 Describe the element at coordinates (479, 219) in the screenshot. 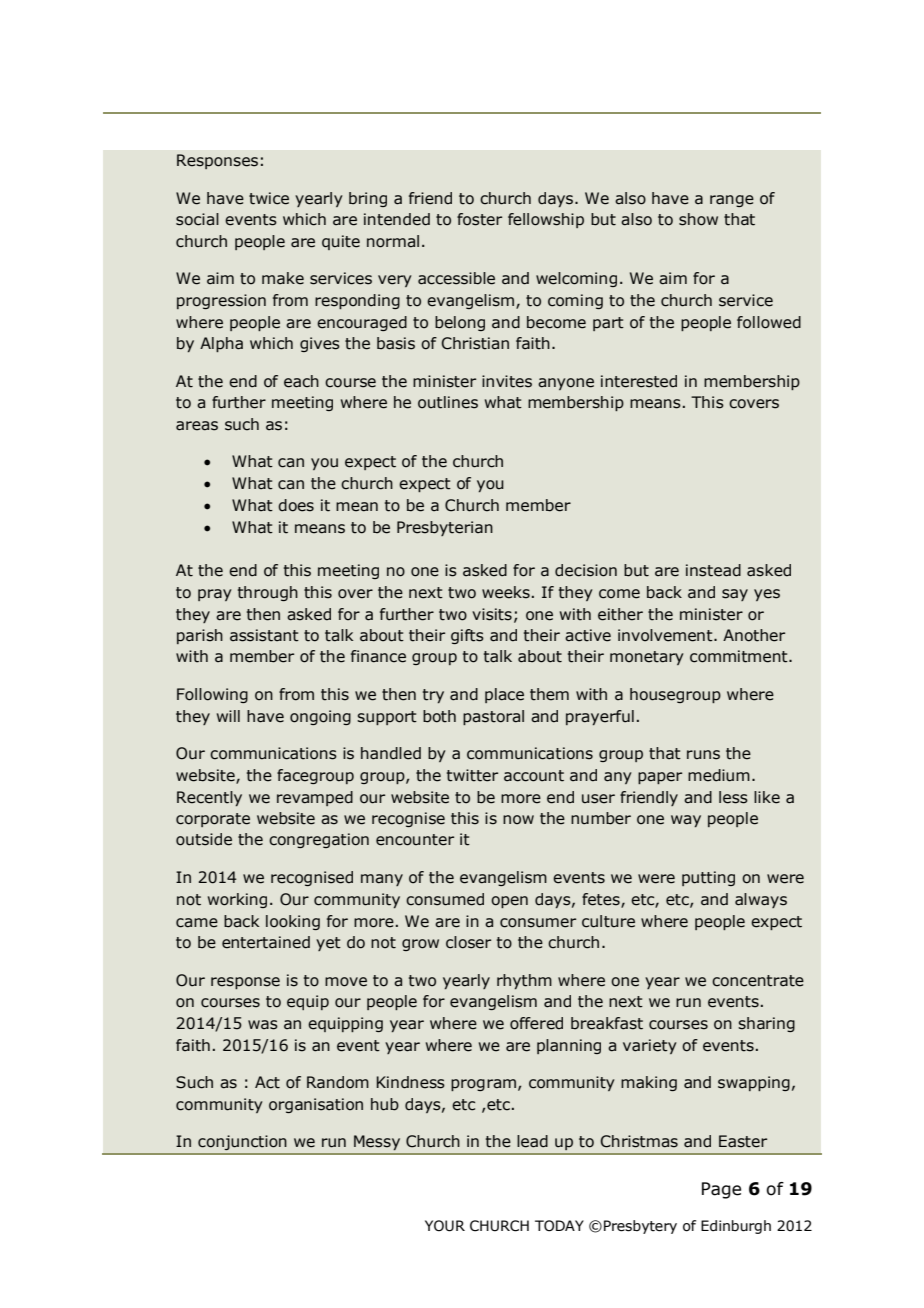

I see `foster` at that location.
